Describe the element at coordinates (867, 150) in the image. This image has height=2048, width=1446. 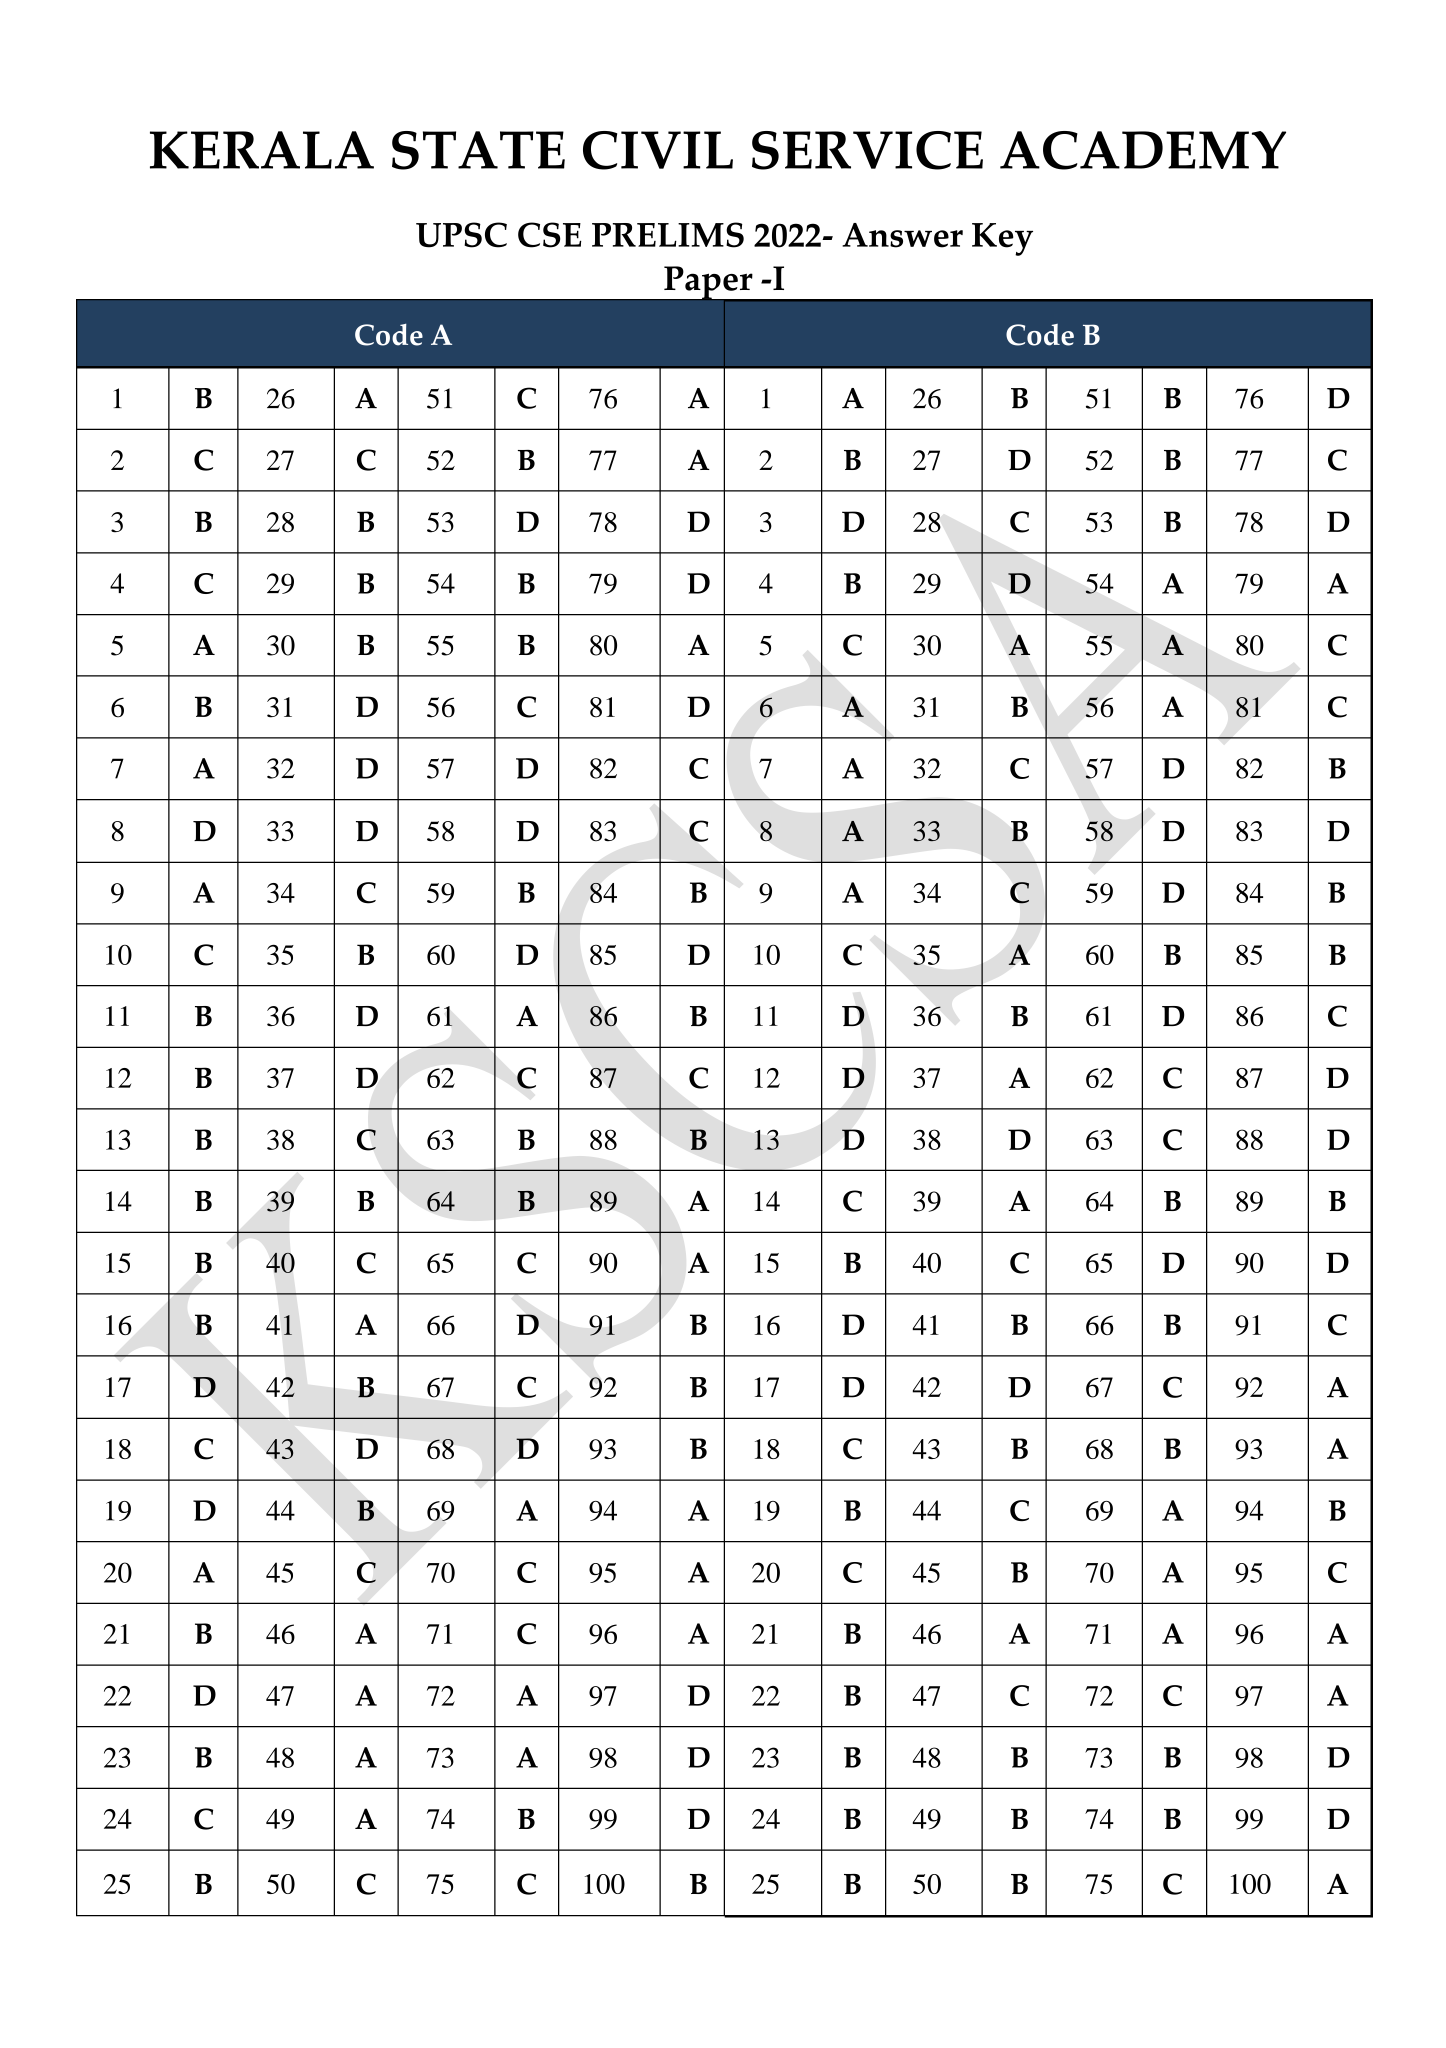
I see `SERVICE` at that location.
